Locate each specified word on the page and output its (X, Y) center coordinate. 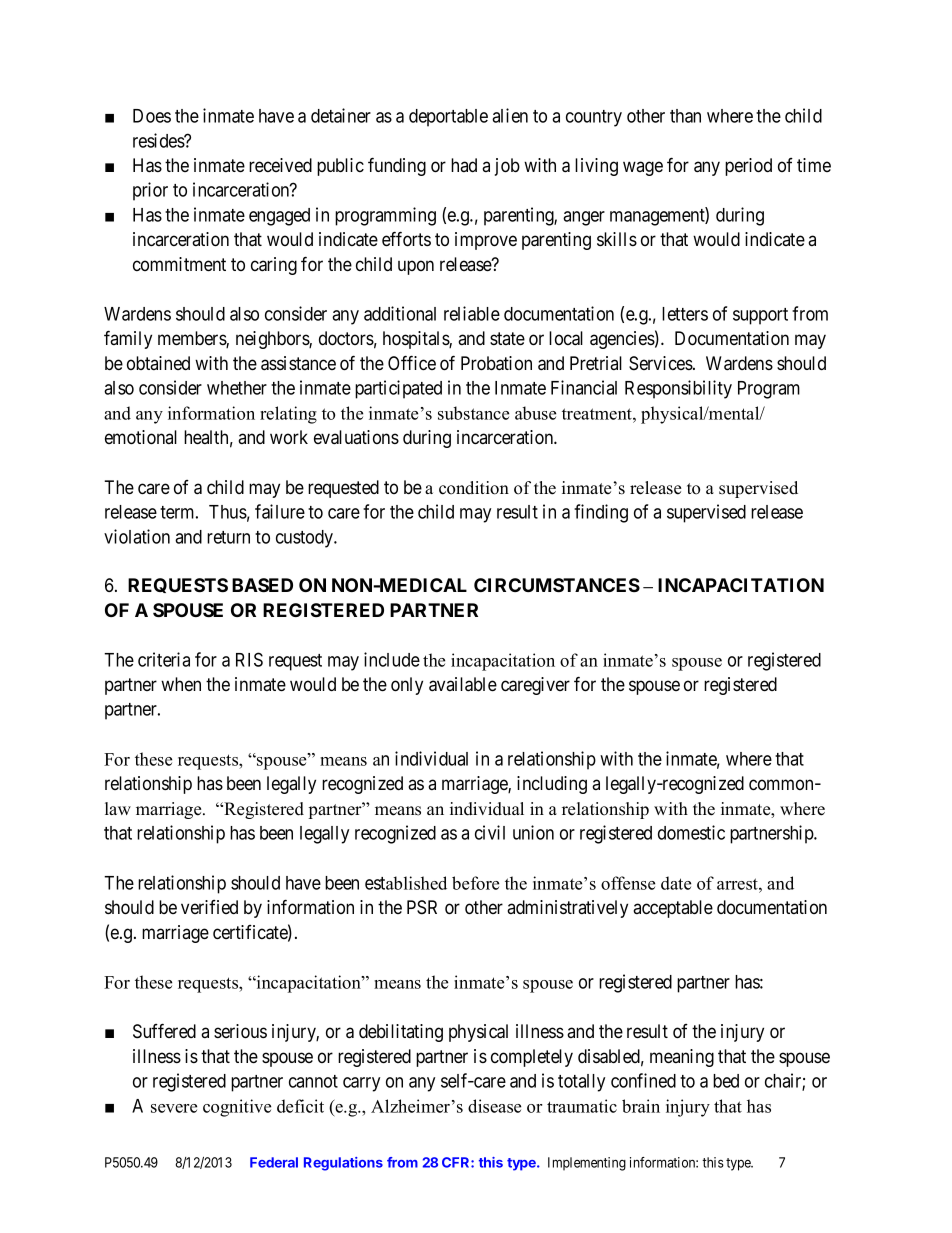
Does (152, 116)
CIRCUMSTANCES (557, 585)
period (748, 167)
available (463, 684)
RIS (249, 659)
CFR (457, 1162)
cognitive (237, 1108)
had (464, 165)
